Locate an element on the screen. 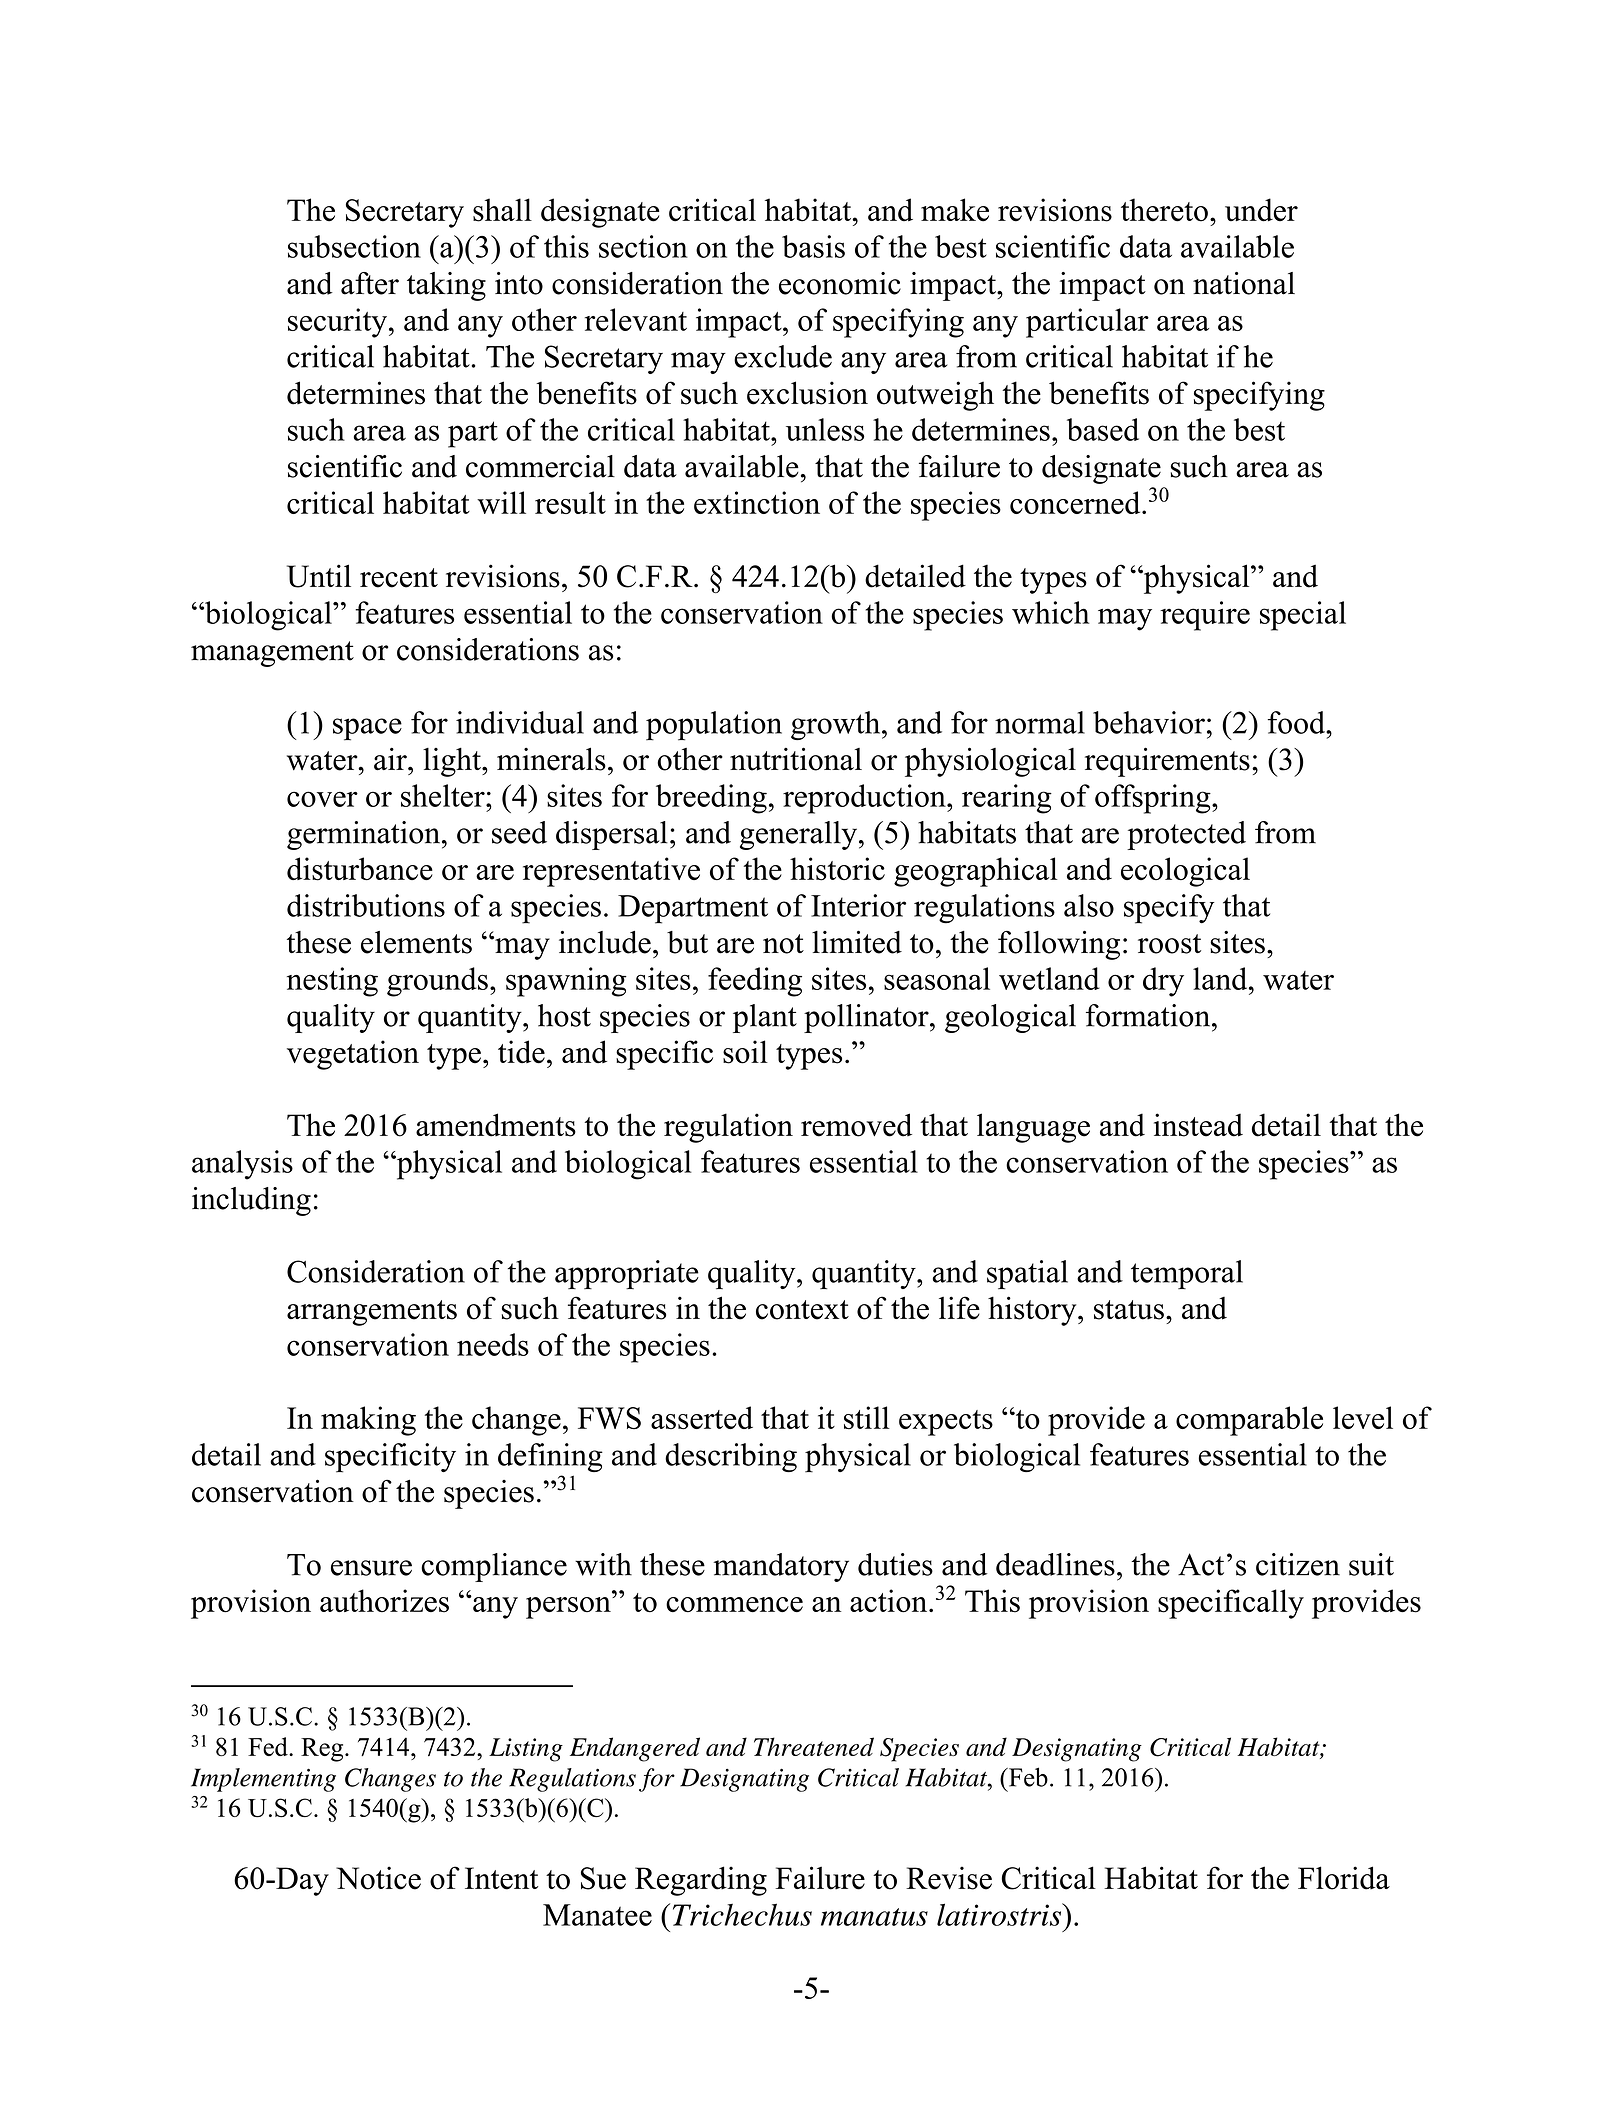 This screenshot has height=2101, width=1623. after is located at coordinates (370, 283).
